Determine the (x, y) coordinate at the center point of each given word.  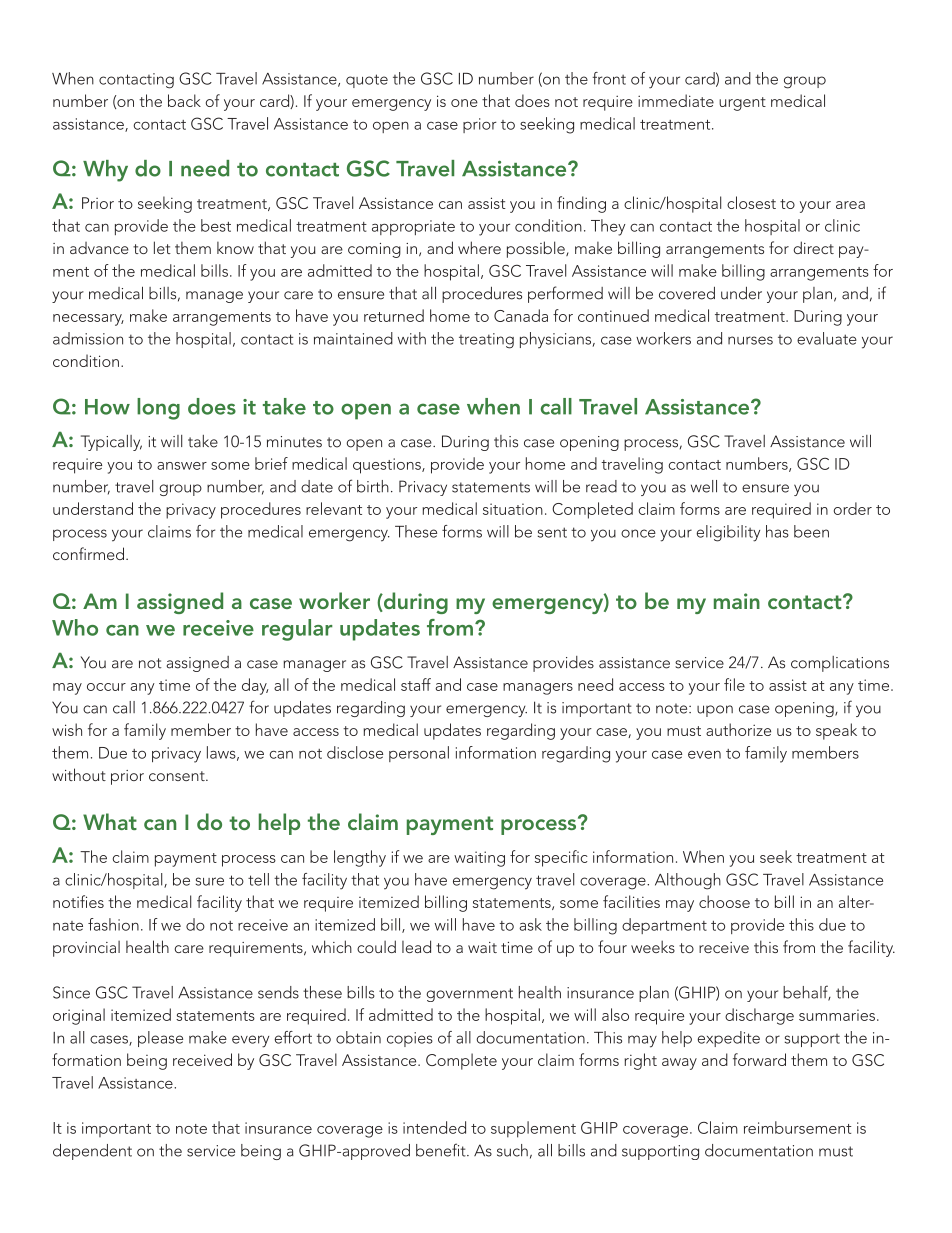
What (110, 821)
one (464, 103)
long (158, 409)
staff (416, 684)
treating (486, 341)
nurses (750, 340)
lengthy (360, 858)
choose (724, 901)
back (184, 100)
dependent (92, 1152)
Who (75, 627)
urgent (742, 104)
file (734, 684)
